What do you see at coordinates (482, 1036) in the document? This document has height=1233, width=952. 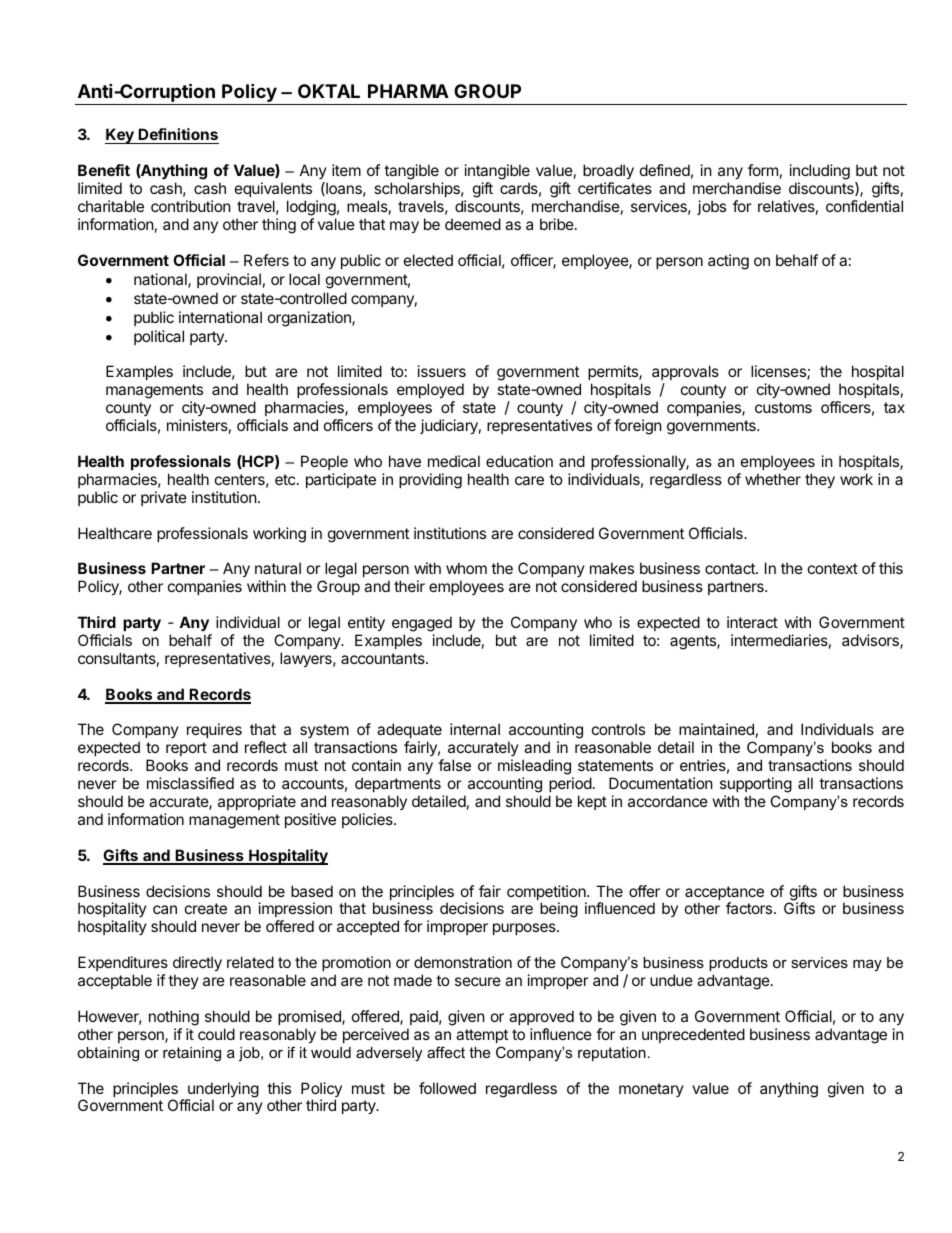 I see `attempt` at bounding box center [482, 1036].
